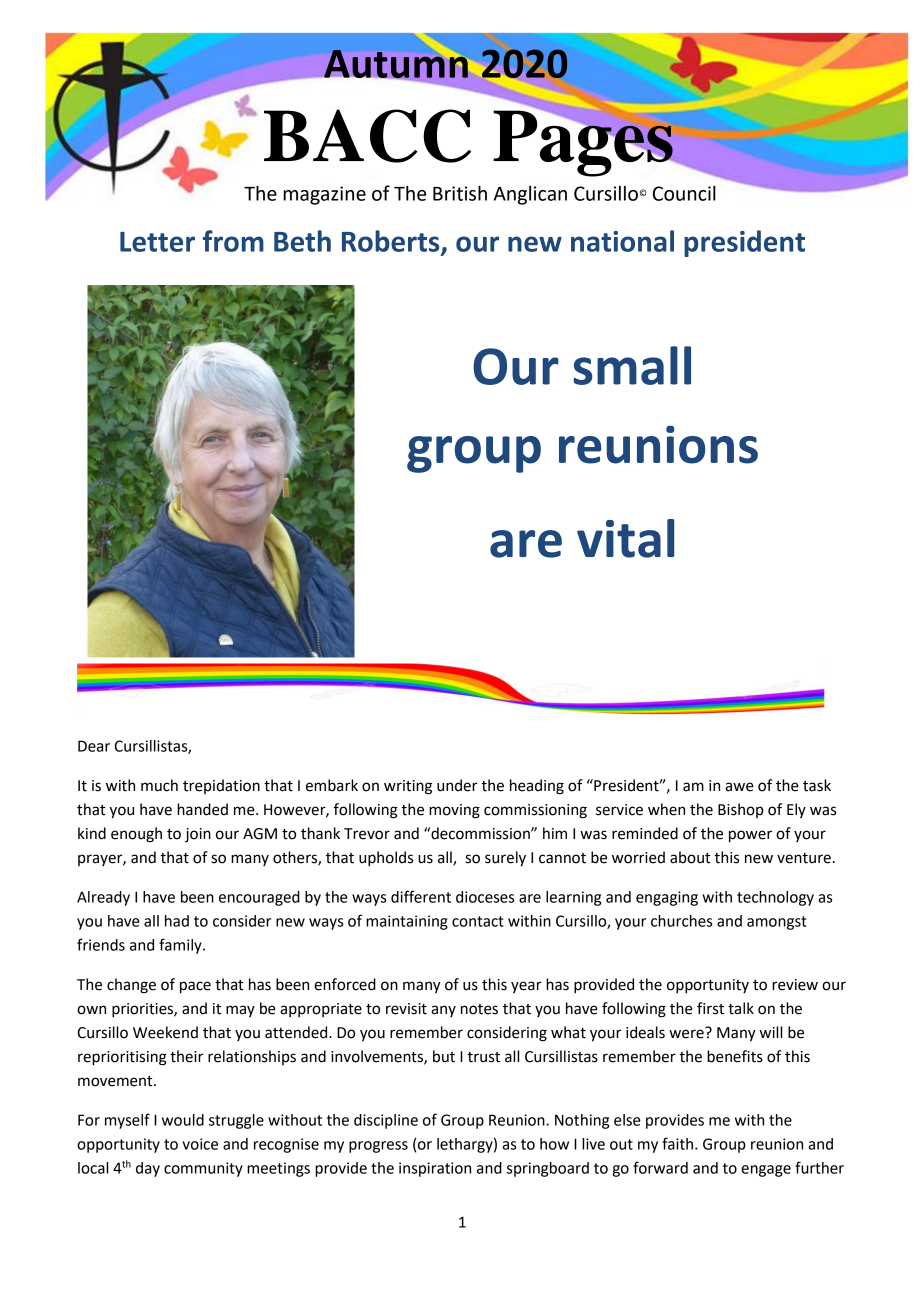 This screenshot has width=924, height=1308. Describe the element at coordinates (684, 193) in the screenshot. I see `Council` at that location.
